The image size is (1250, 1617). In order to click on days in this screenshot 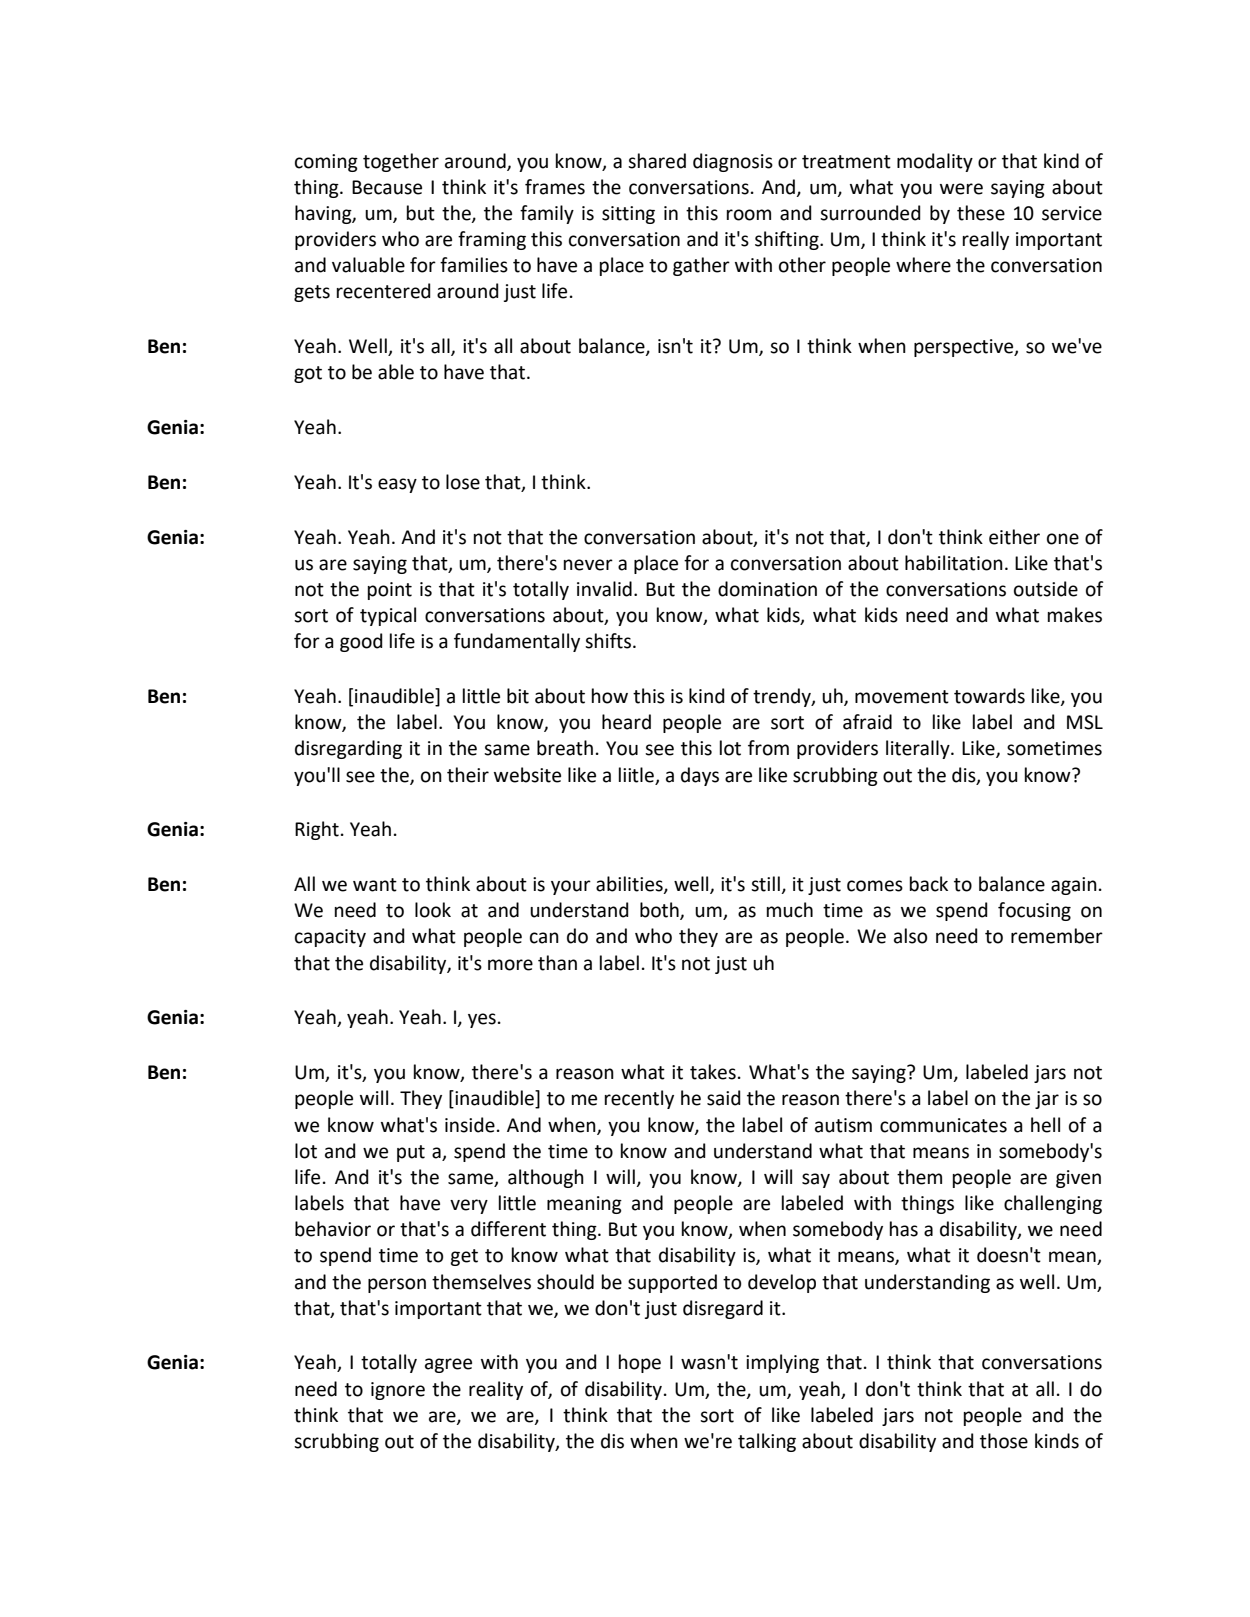, I will do `click(700, 776)`.
